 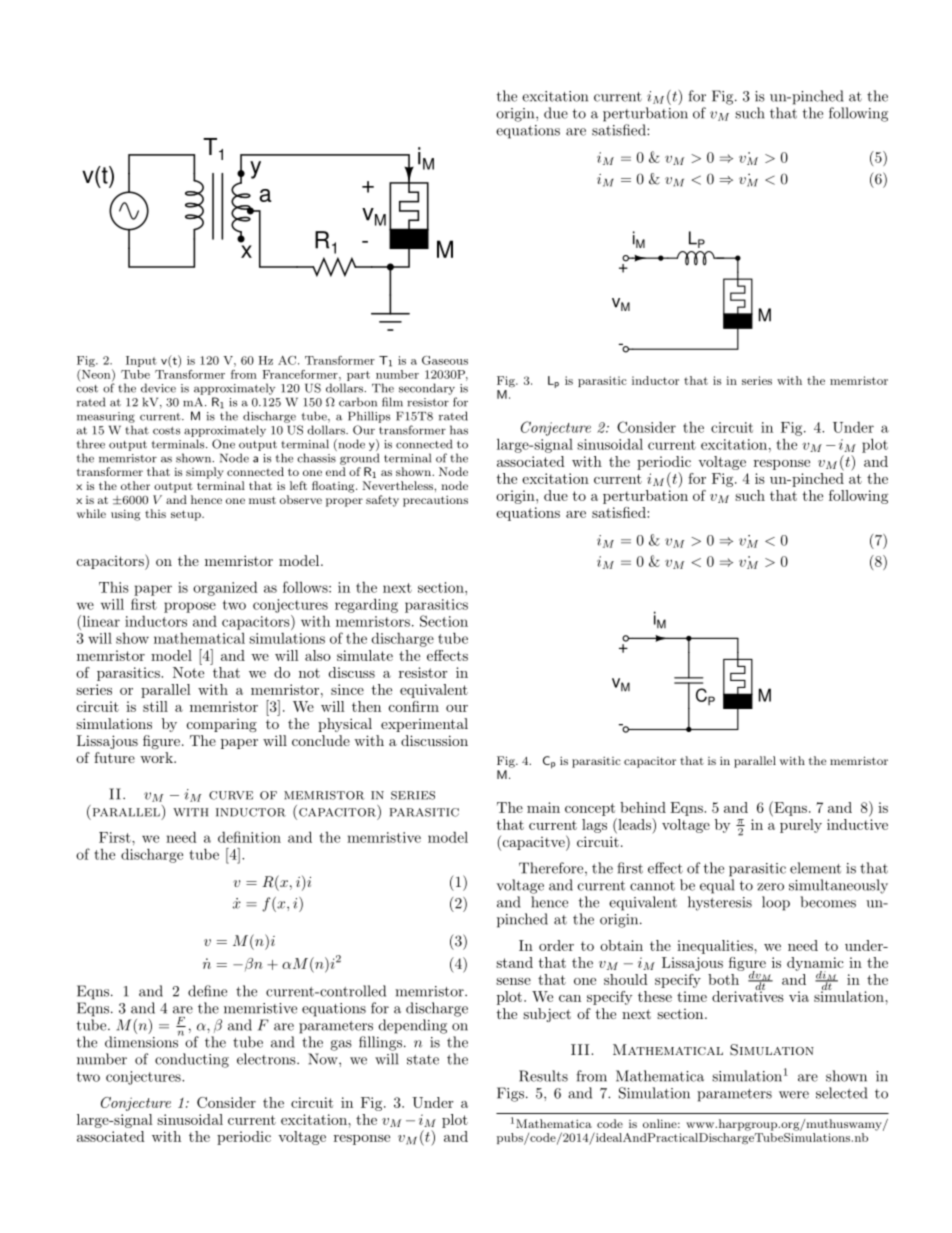 What do you see at coordinates (158, 388) in the screenshot?
I see `device` at bounding box center [158, 388].
